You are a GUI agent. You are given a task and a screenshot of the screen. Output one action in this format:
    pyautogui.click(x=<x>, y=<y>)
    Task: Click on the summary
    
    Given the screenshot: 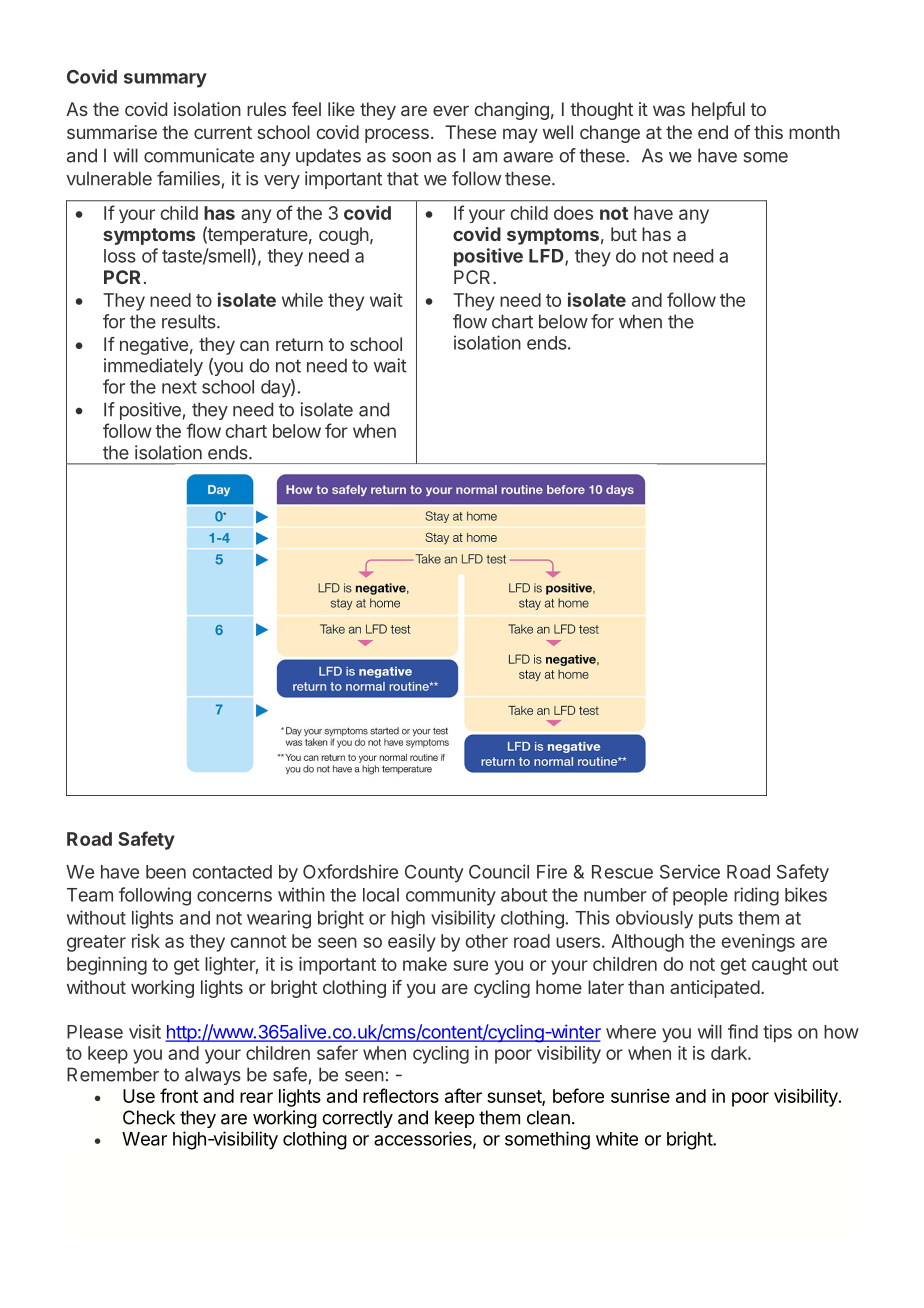 What is the action you would take?
    pyautogui.click(x=165, y=80)
